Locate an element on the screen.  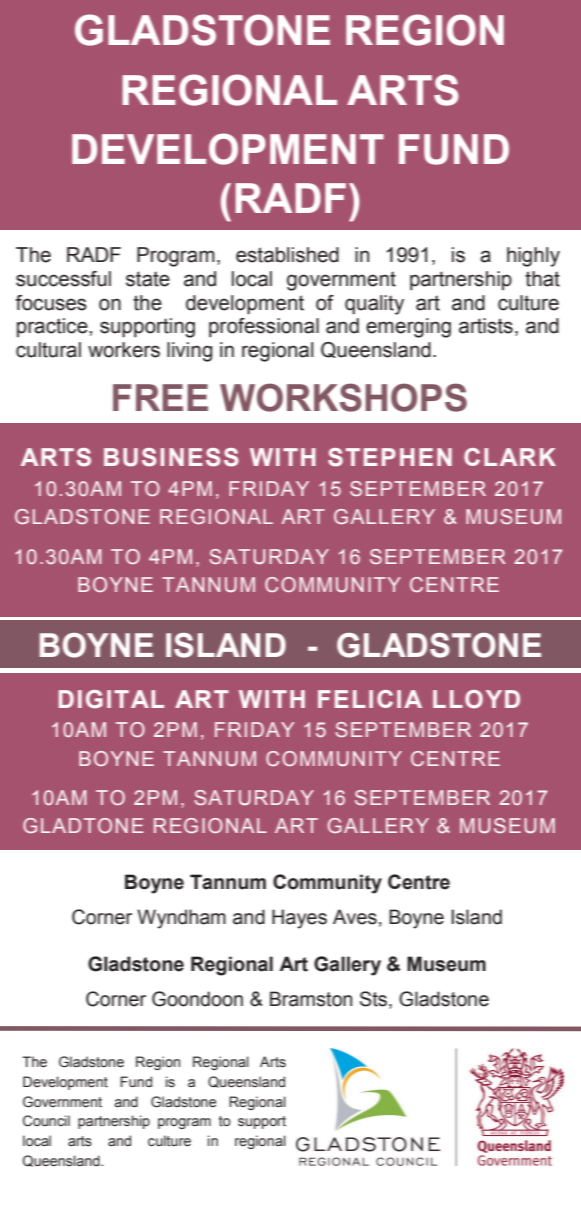
artists is located at coordinates (486, 326).
